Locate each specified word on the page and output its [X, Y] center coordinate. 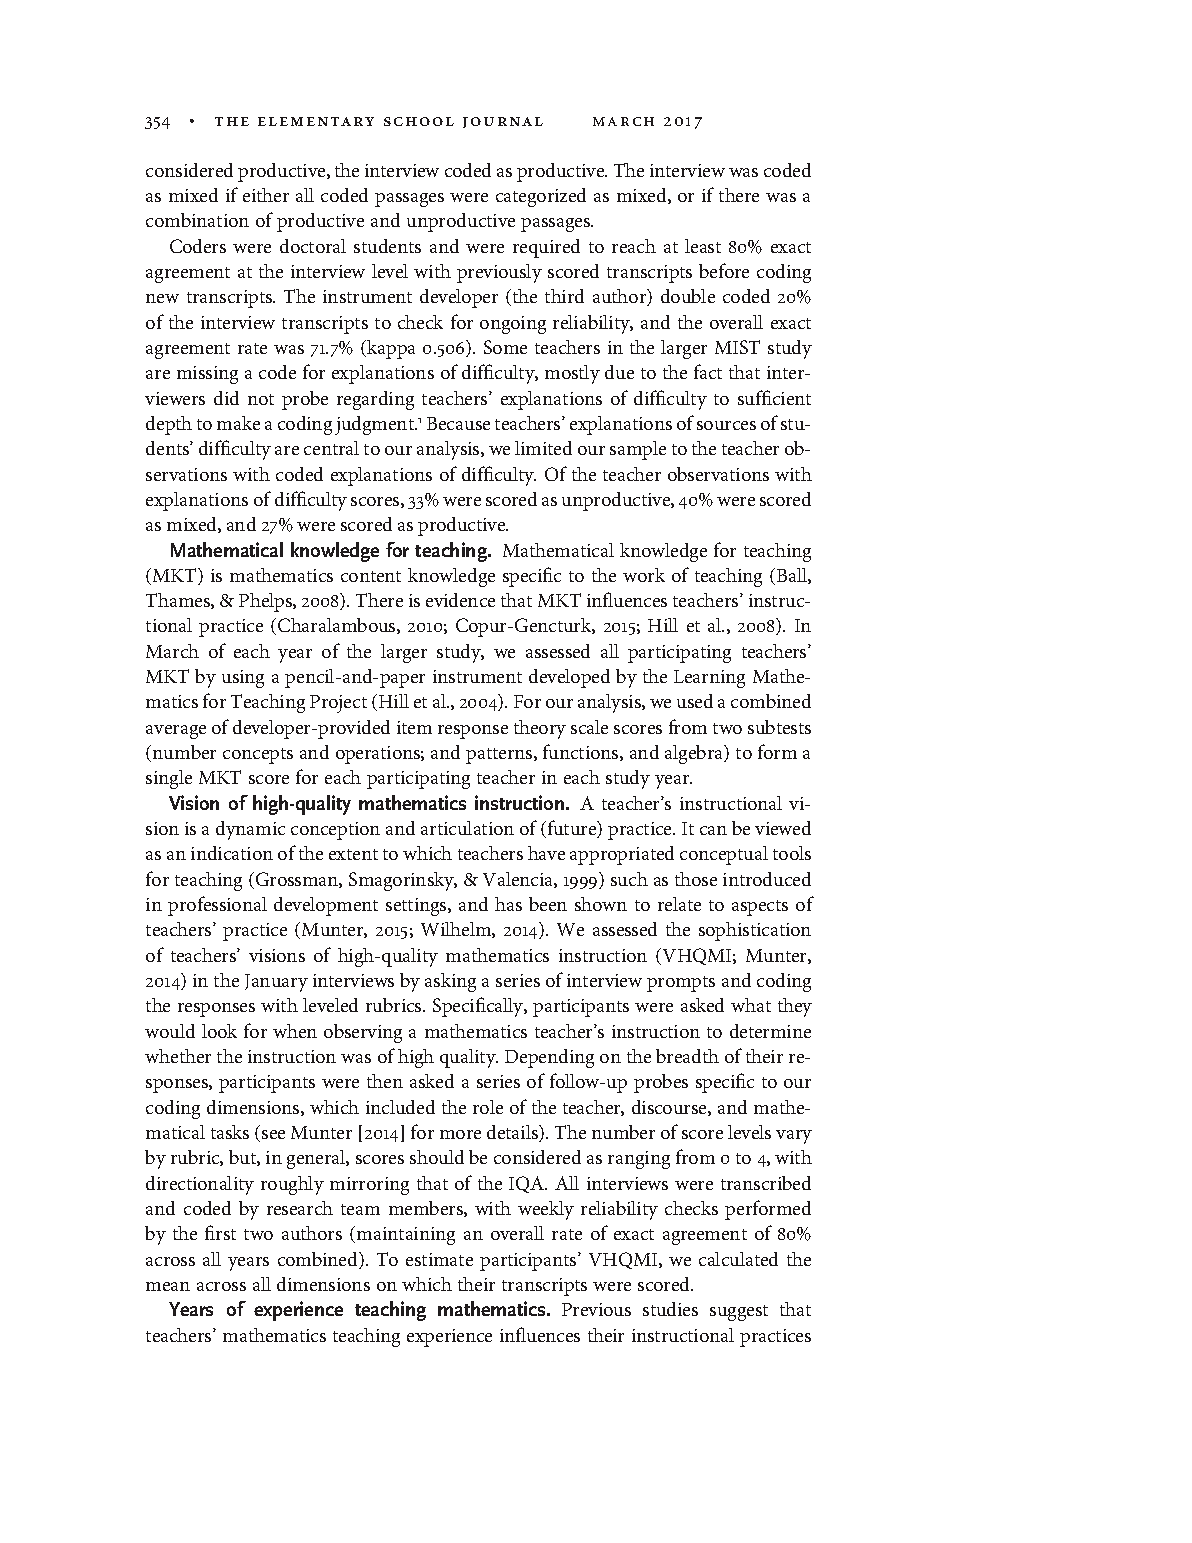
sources [726, 425]
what [751, 1005]
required [546, 248]
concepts [258, 756]
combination [197, 220]
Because [458, 423]
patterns [500, 756]
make [238, 423]
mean [168, 1286]
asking [450, 982]
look [219, 1031]
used [695, 701]
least [703, 246]
